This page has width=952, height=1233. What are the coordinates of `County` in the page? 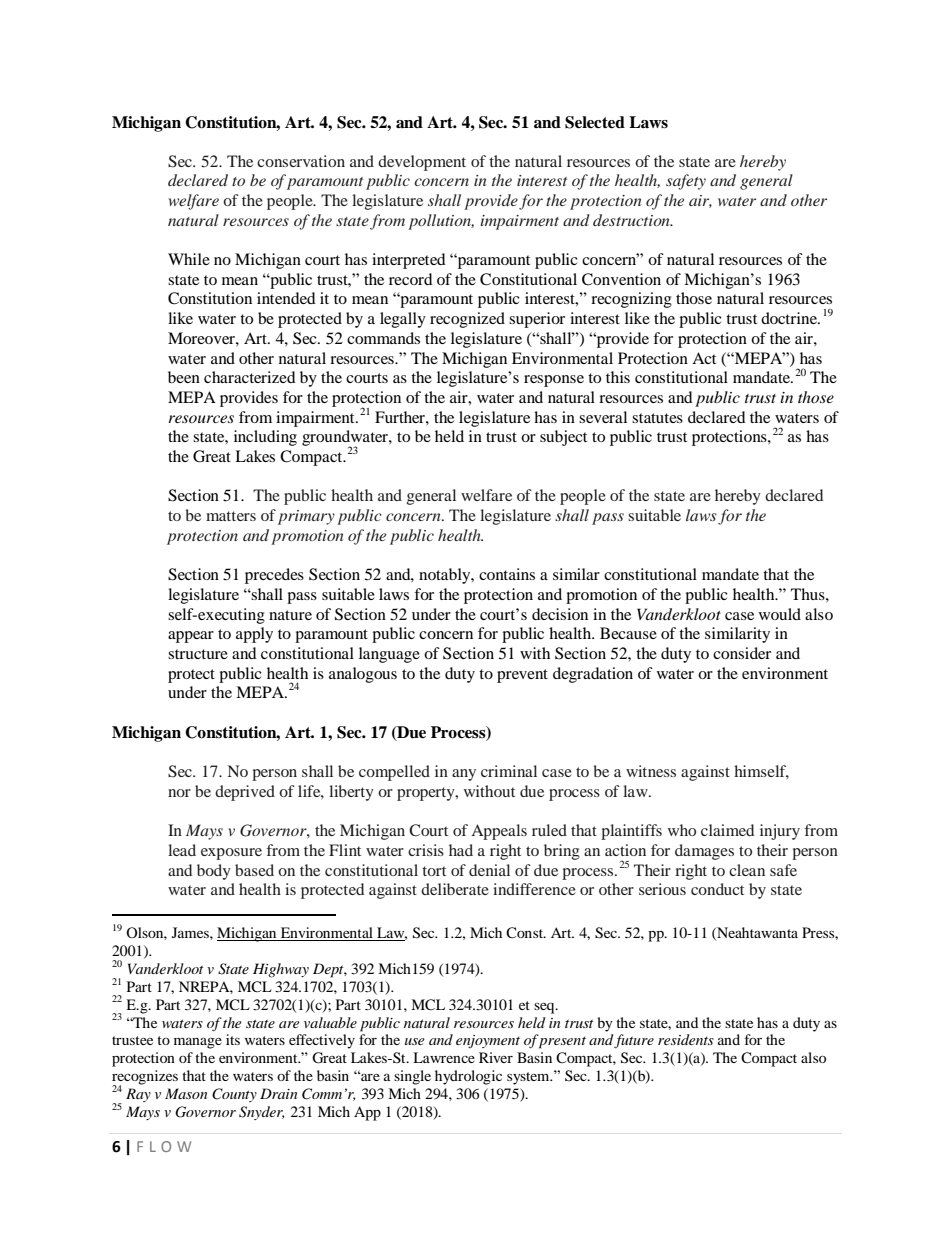 It's located at (234, 1095).
